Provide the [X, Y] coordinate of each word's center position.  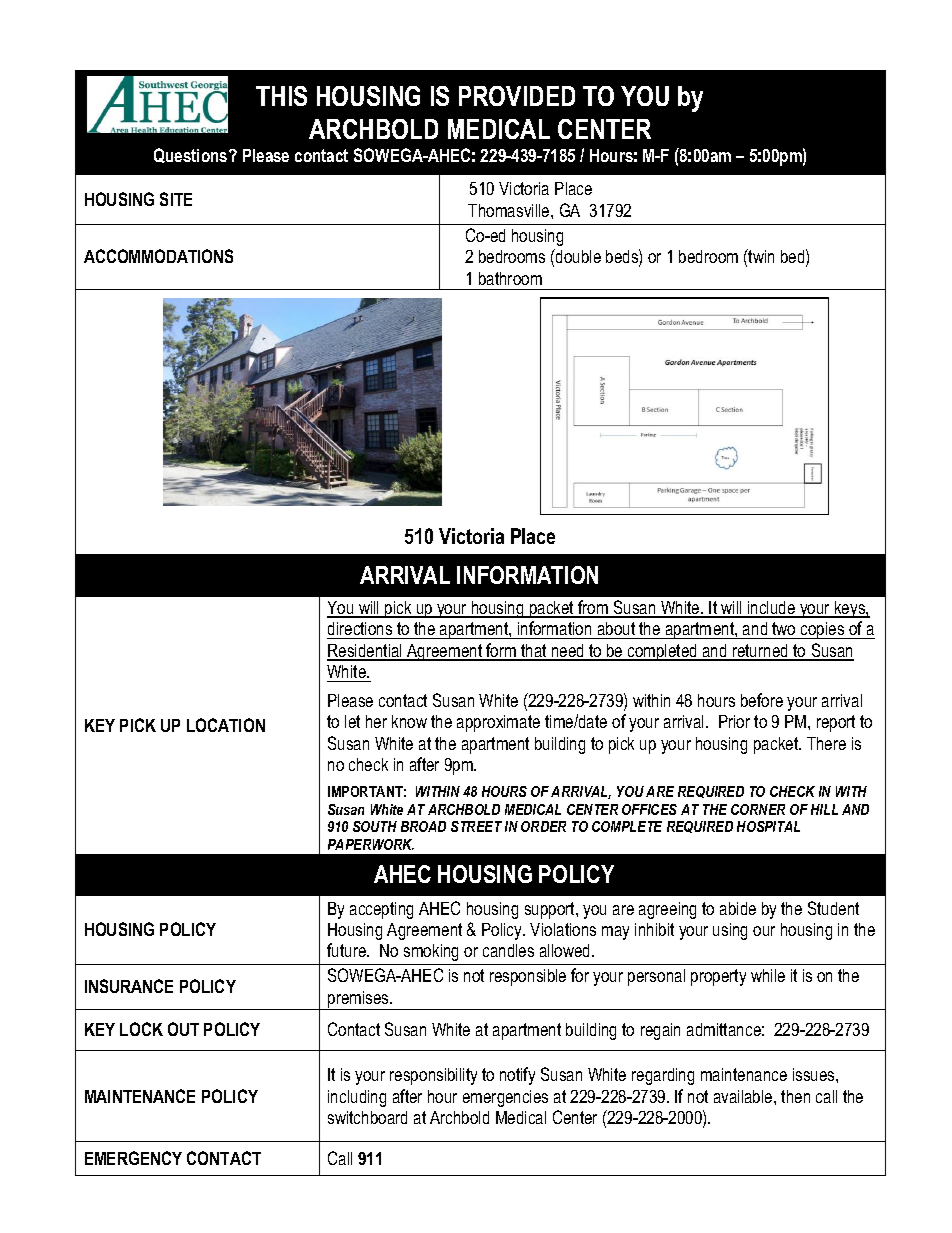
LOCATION [226, 725]
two [783, 628]
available [744, 1096]
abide [738, 908]
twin [760, 256]
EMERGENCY [133, 1158]
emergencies [505, 1098]
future [348, 950]
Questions [192, 155]
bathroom [510, 278]
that [534, 652]
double [577, 256]
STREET [476, 826]
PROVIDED [517, 96]
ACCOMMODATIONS [158, 256]
